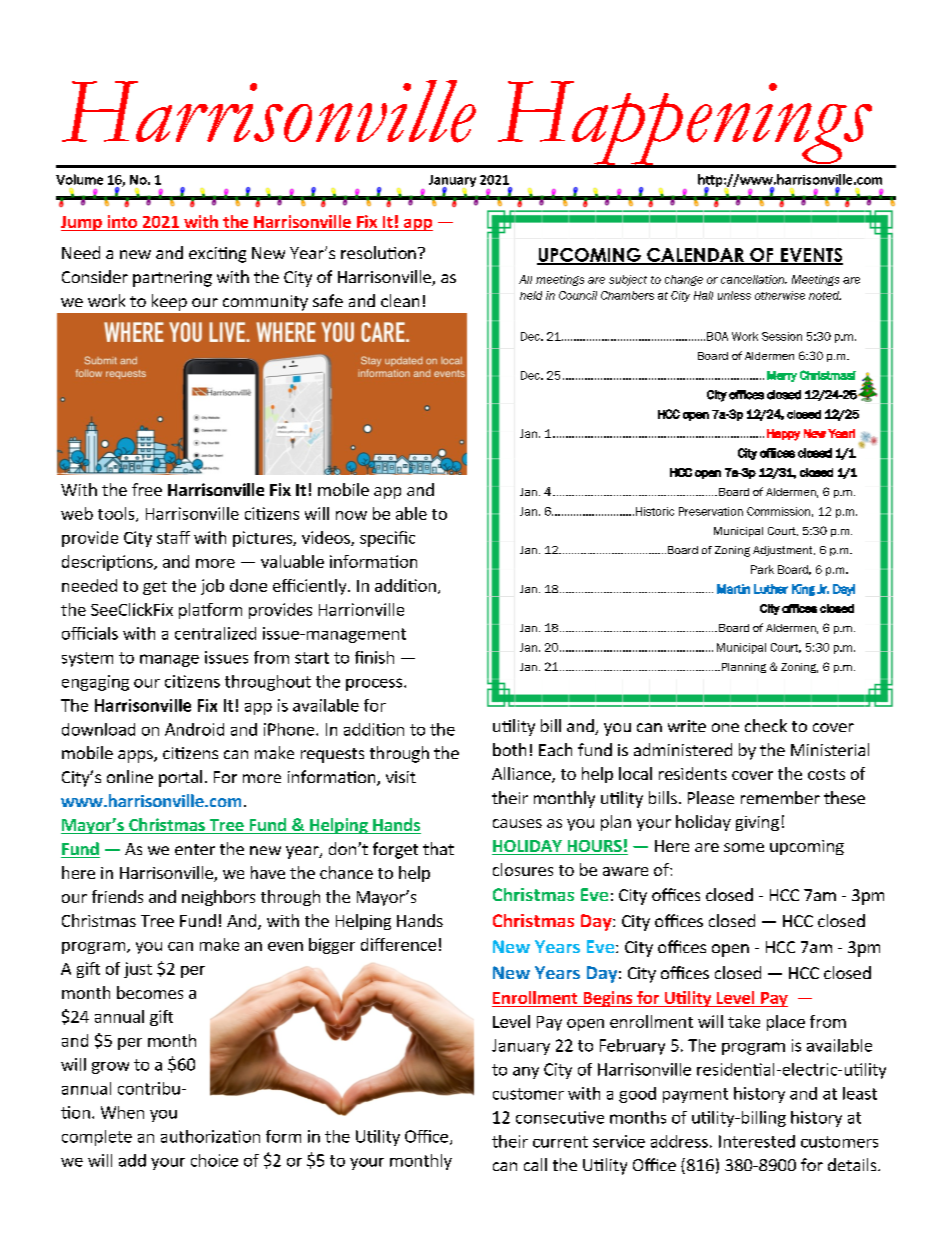 The image size is (952, 1233). What do you see at coordinates (685, 124) in the image?
I see `Happenings` at bounding box center [685, 124].
